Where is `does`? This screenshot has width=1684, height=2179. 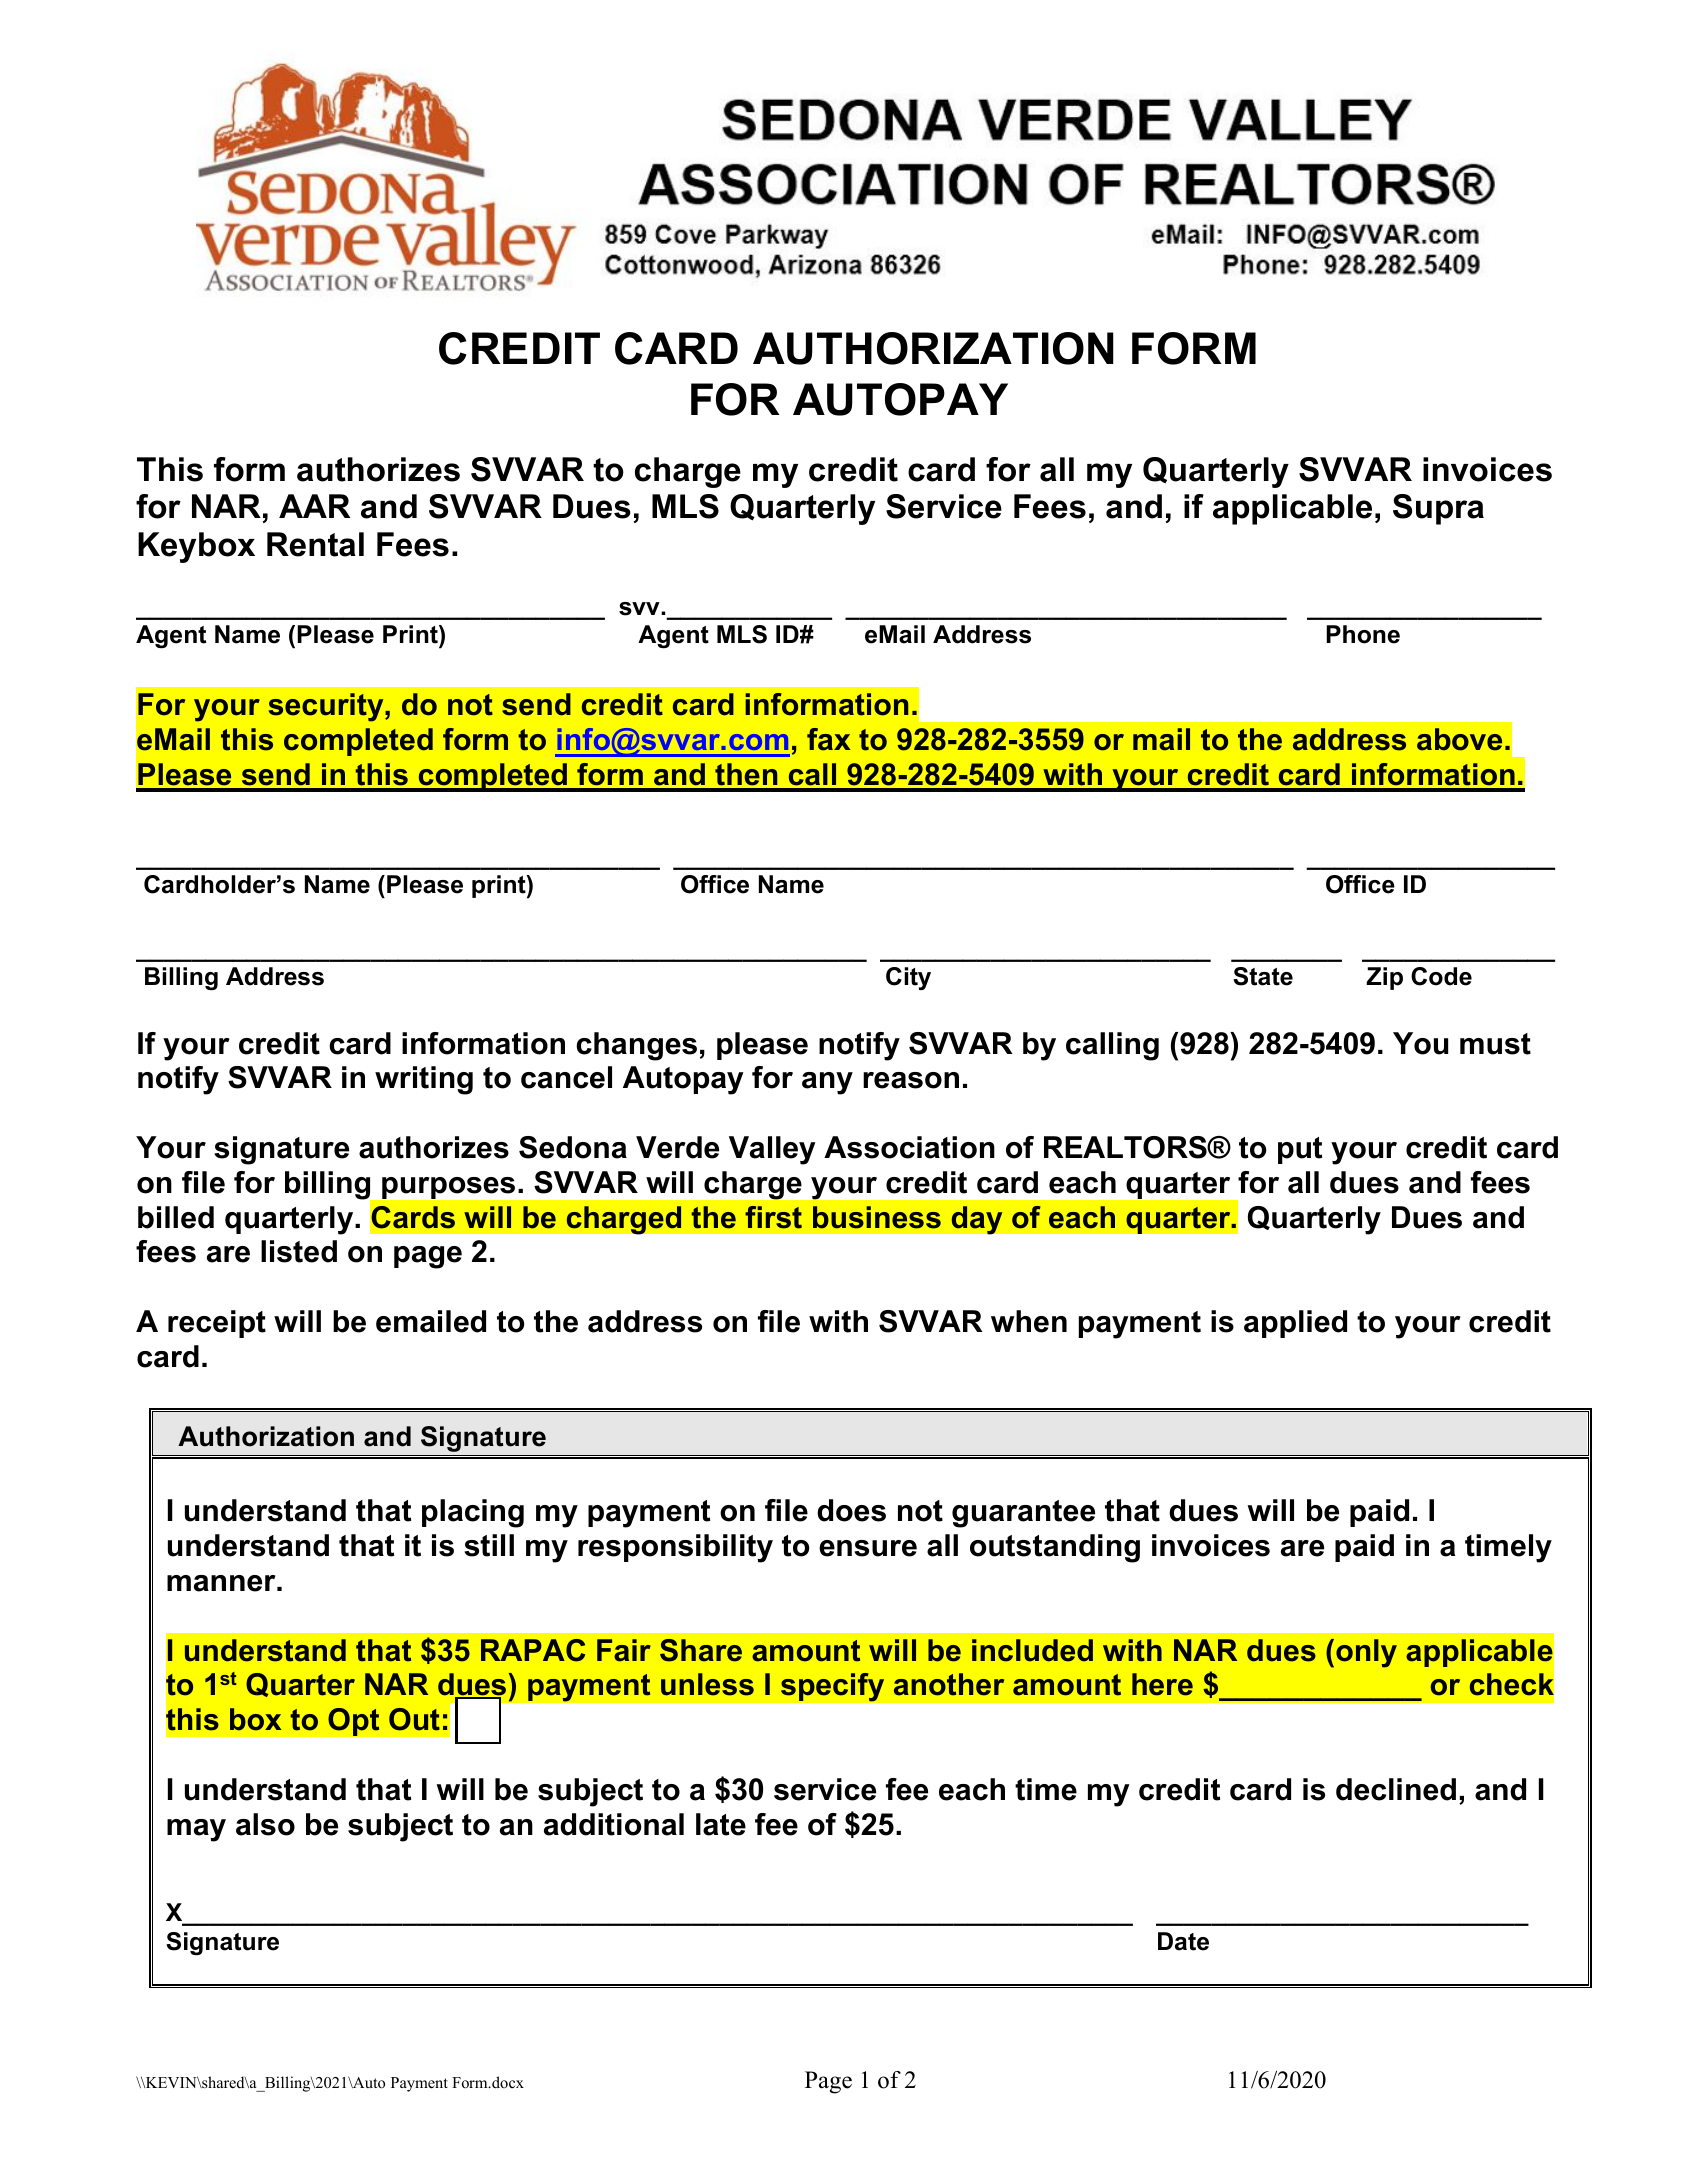 does is located at coordinates (851, 1510).
